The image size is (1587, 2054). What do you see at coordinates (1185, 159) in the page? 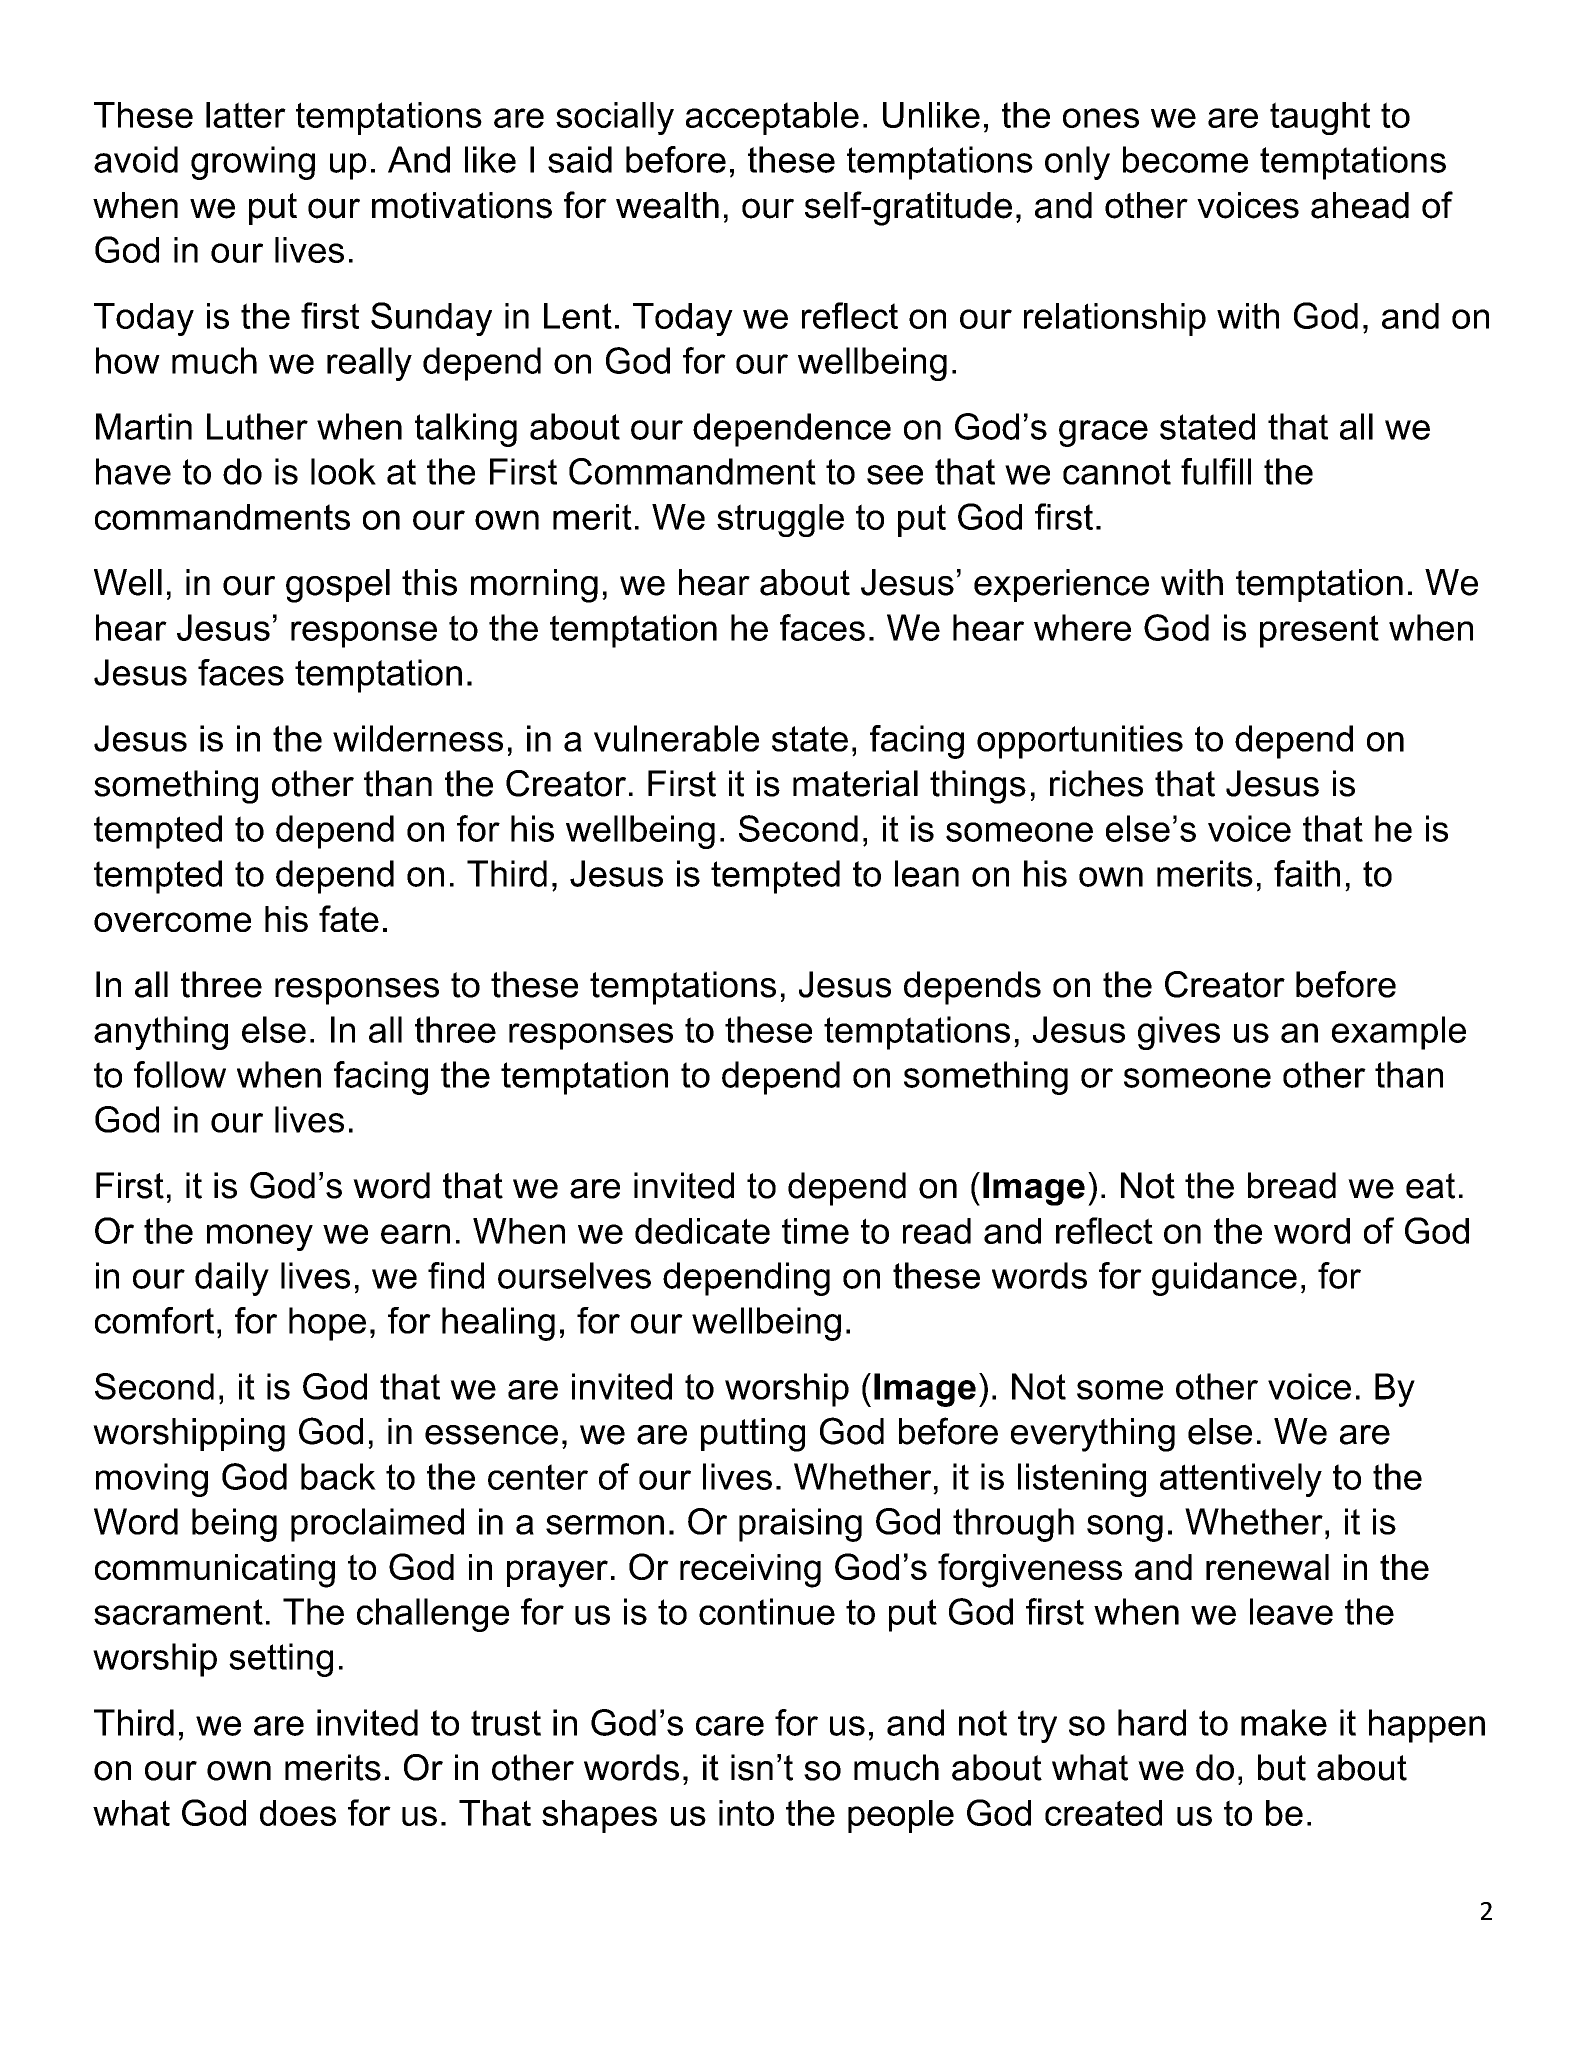
I see `become` at bounding box center [1185, 159].
